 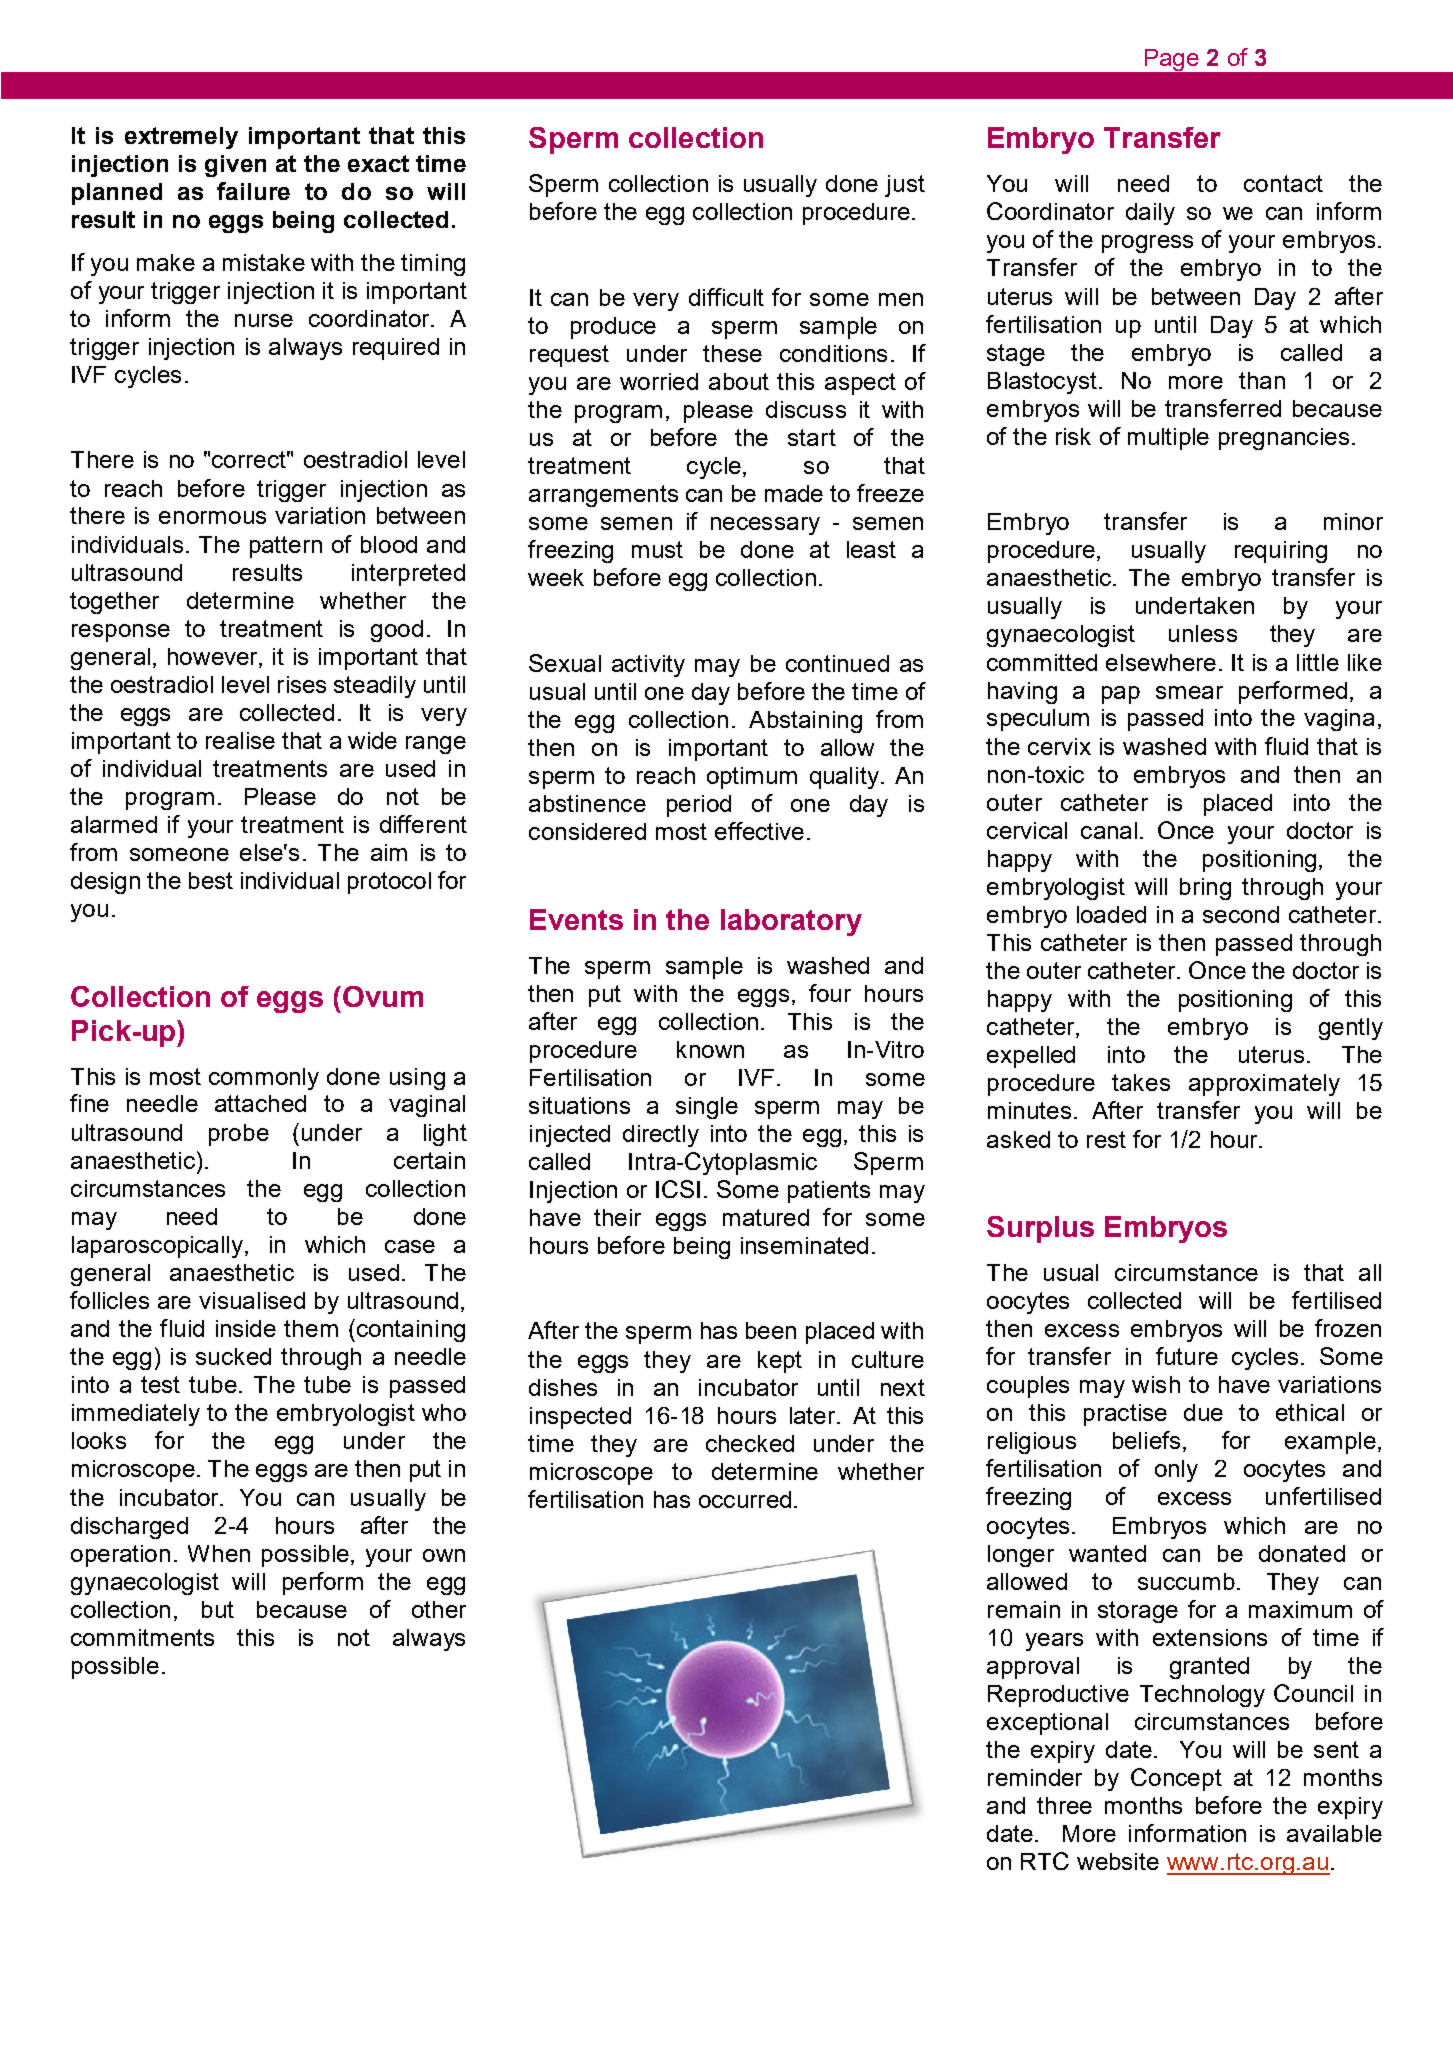 I want to click on difficult, so click(x=726, y=297).
